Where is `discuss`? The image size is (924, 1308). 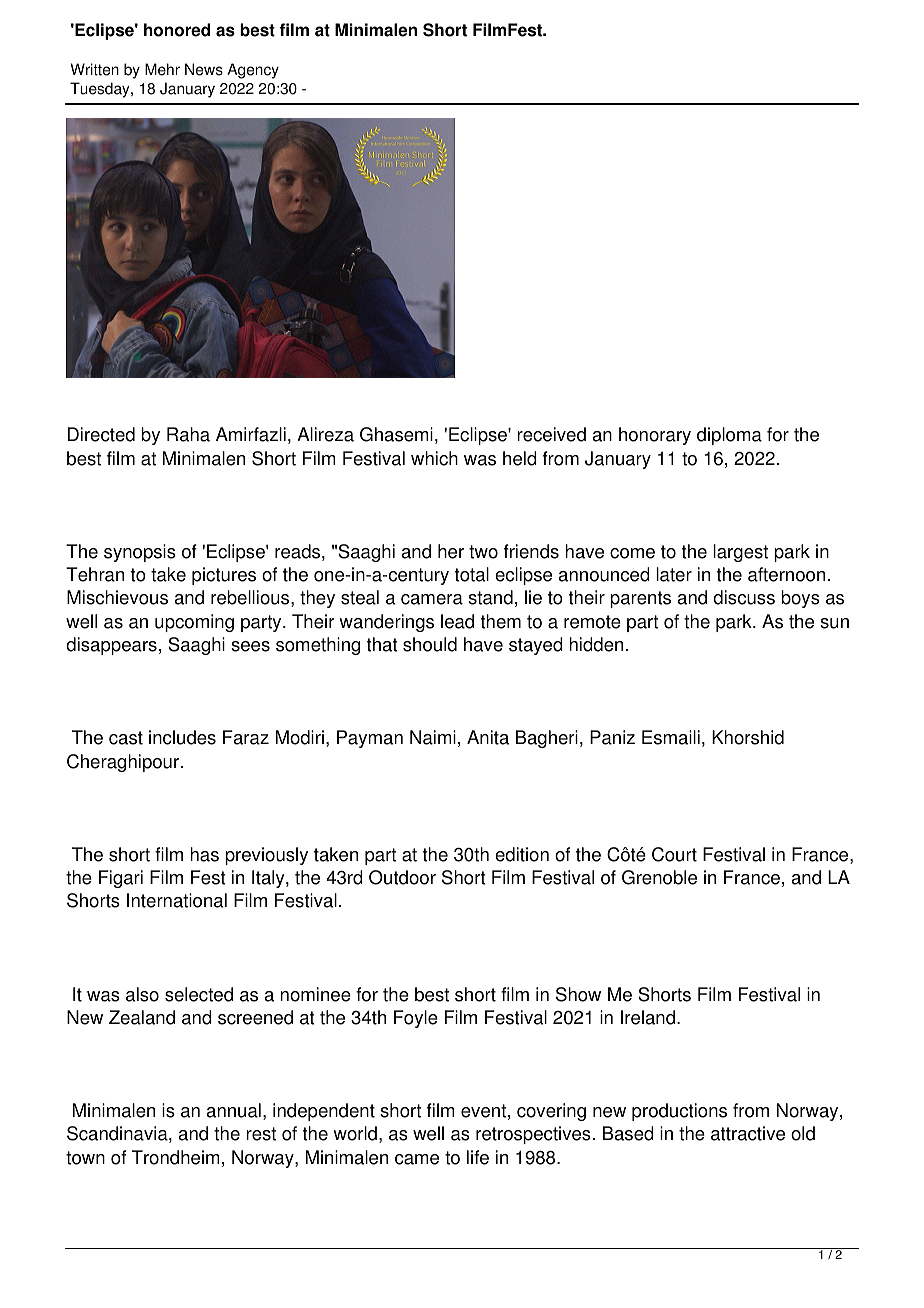
discuss is located at coordinates (744, 597).
